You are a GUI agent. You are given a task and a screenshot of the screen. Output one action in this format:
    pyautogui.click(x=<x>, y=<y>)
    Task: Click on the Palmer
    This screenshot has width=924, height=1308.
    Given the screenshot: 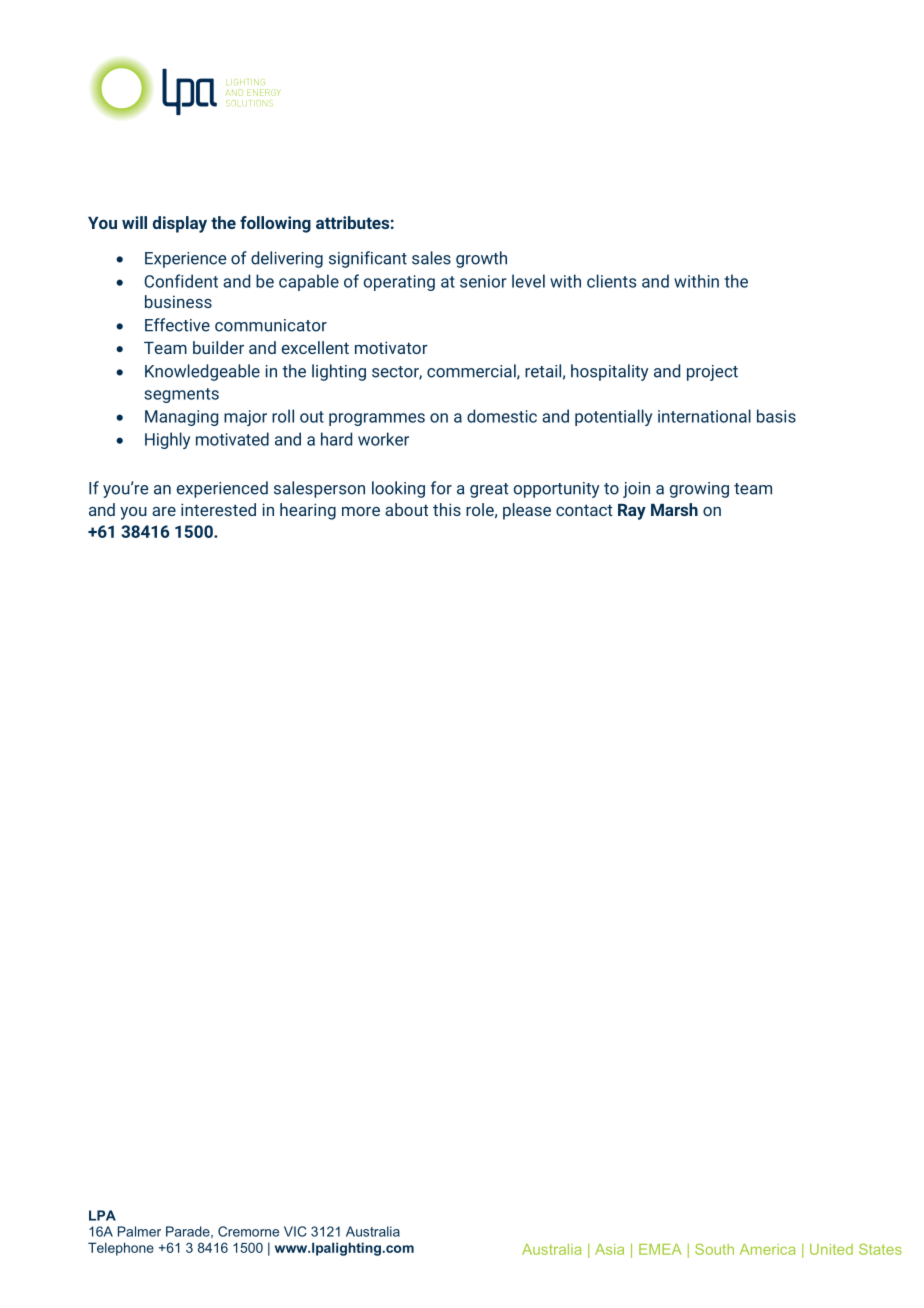 What is the action you would take?
    pyautogui.click(x=139, y=1231)
